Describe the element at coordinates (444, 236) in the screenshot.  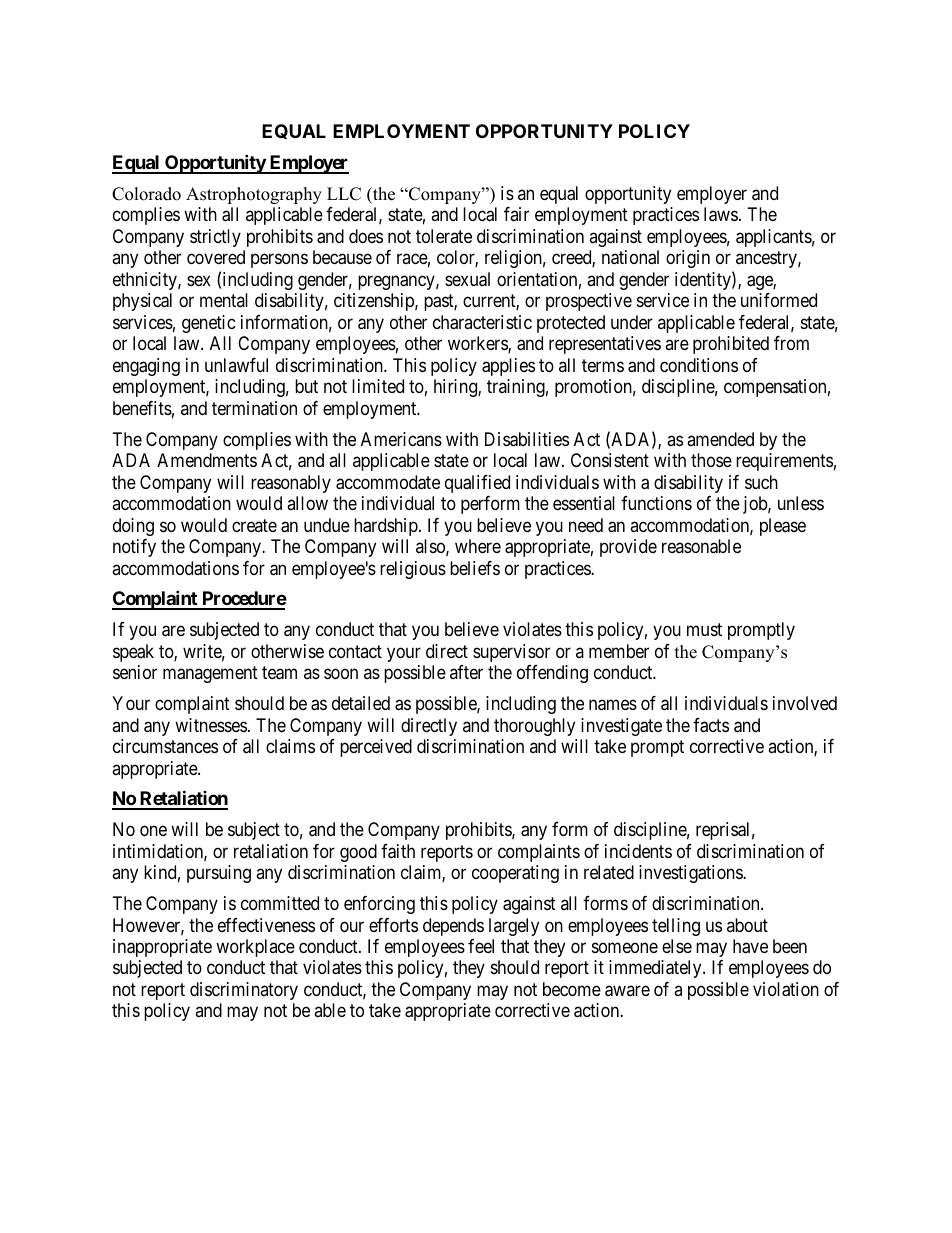
I see `tolerate` at that location.
